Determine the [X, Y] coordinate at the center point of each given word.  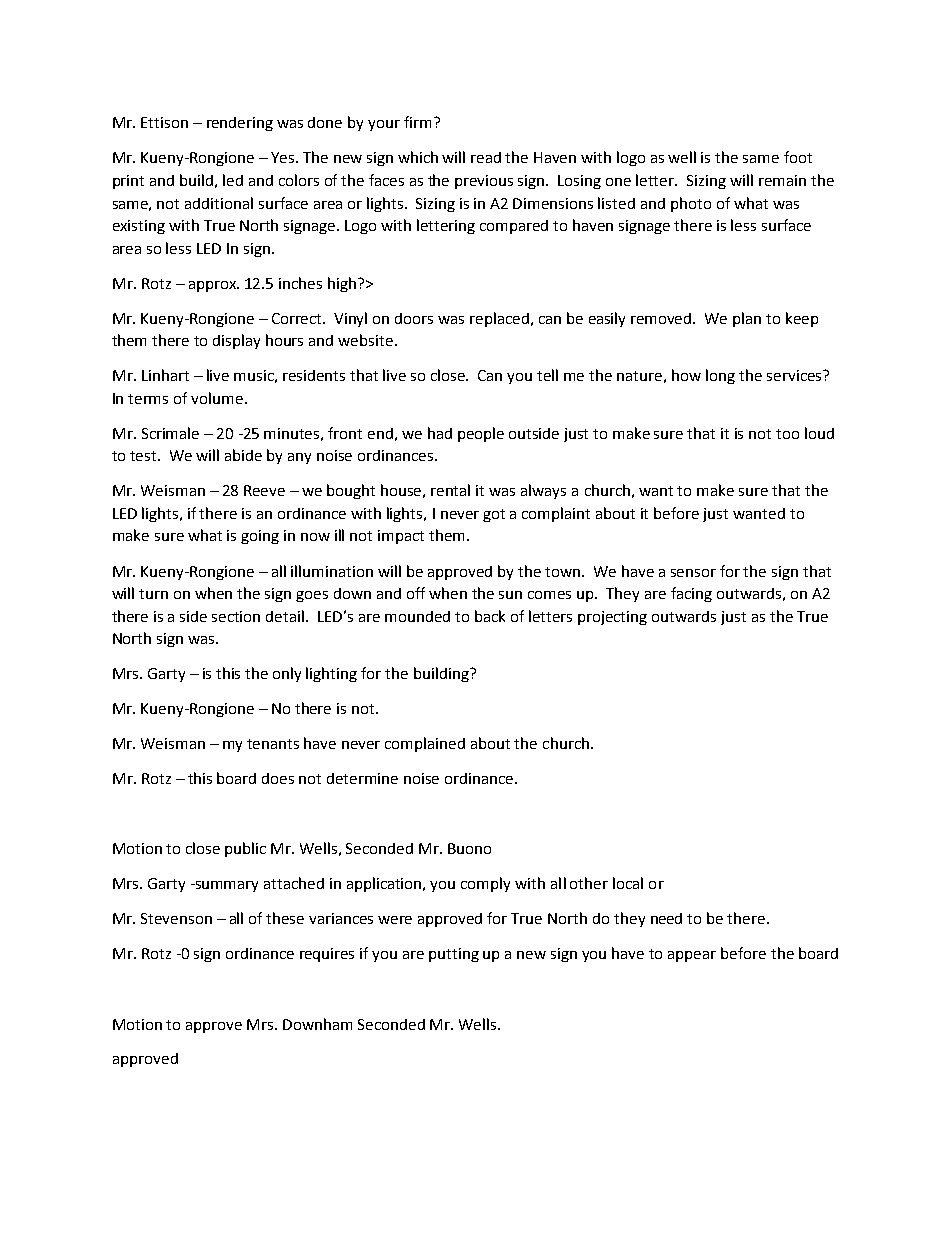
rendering [240, 124]
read [486, 157]
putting [454, 955]
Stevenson [176, 918]
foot [798, 157]
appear [692, 956]
